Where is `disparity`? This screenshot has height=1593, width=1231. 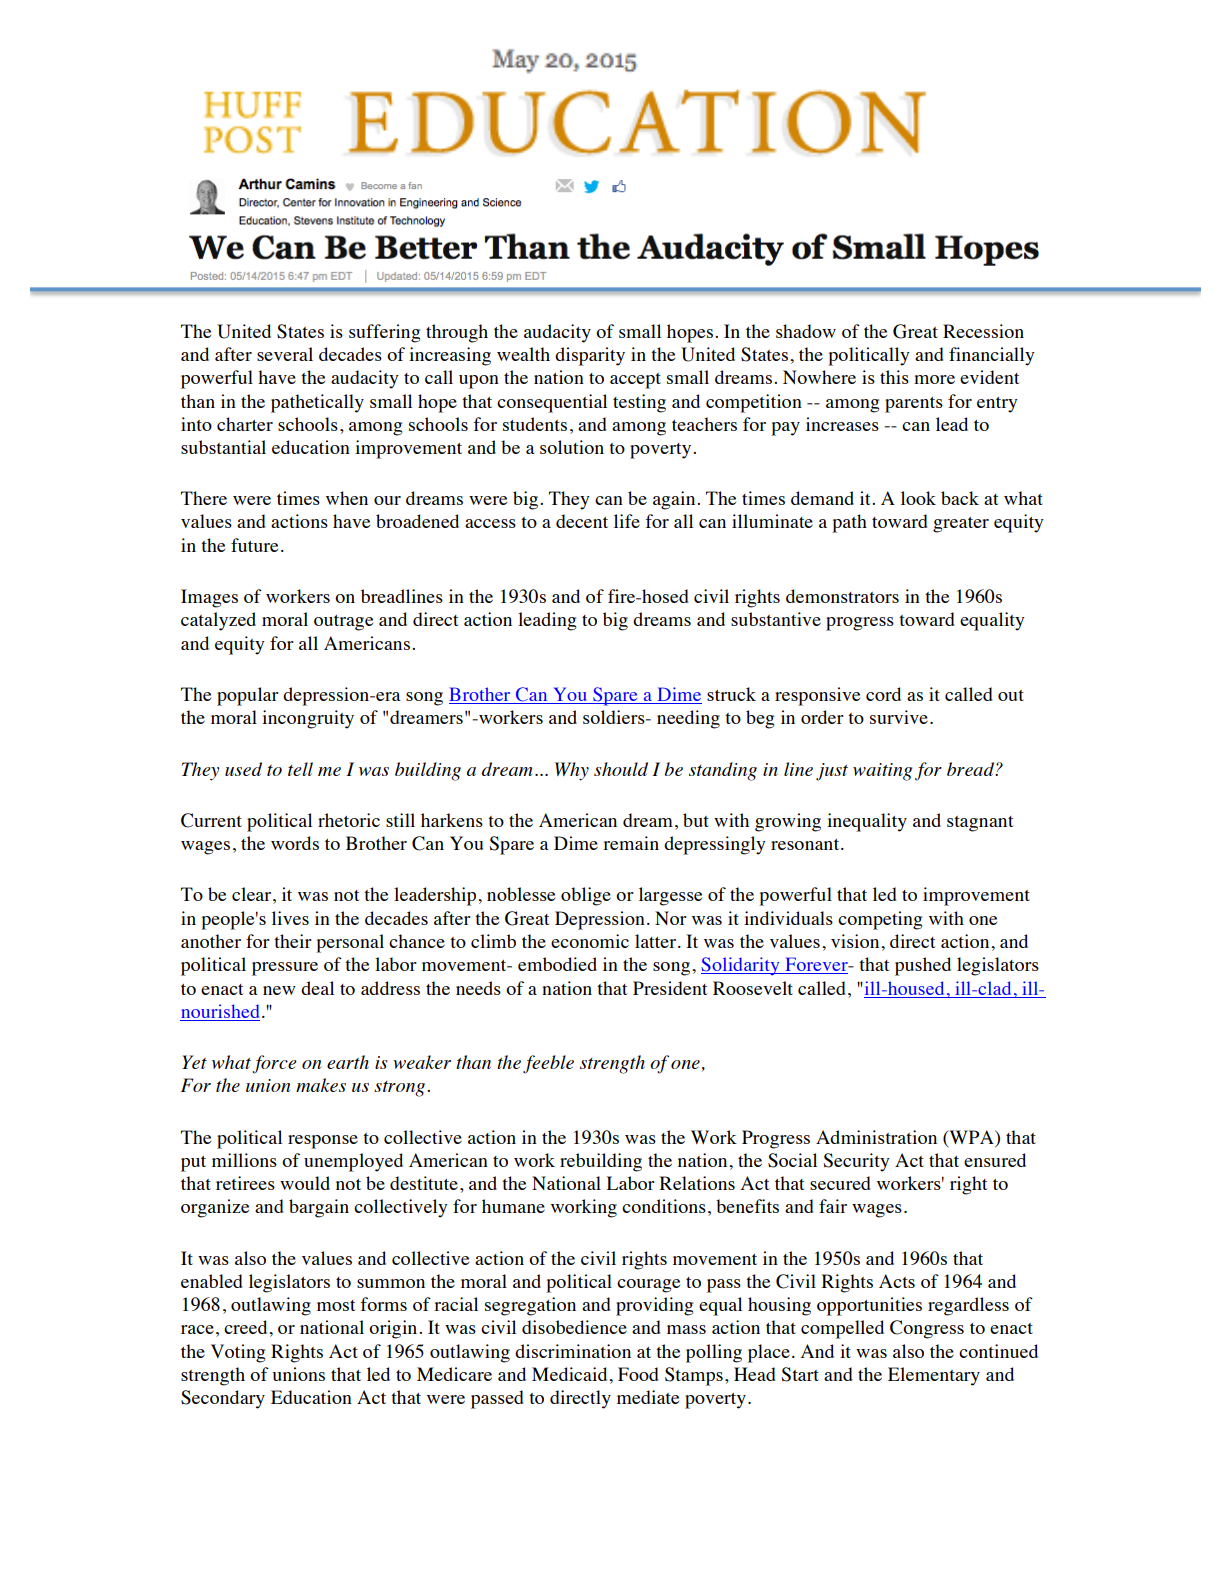 disparity is located at coordinates (590, 356).
